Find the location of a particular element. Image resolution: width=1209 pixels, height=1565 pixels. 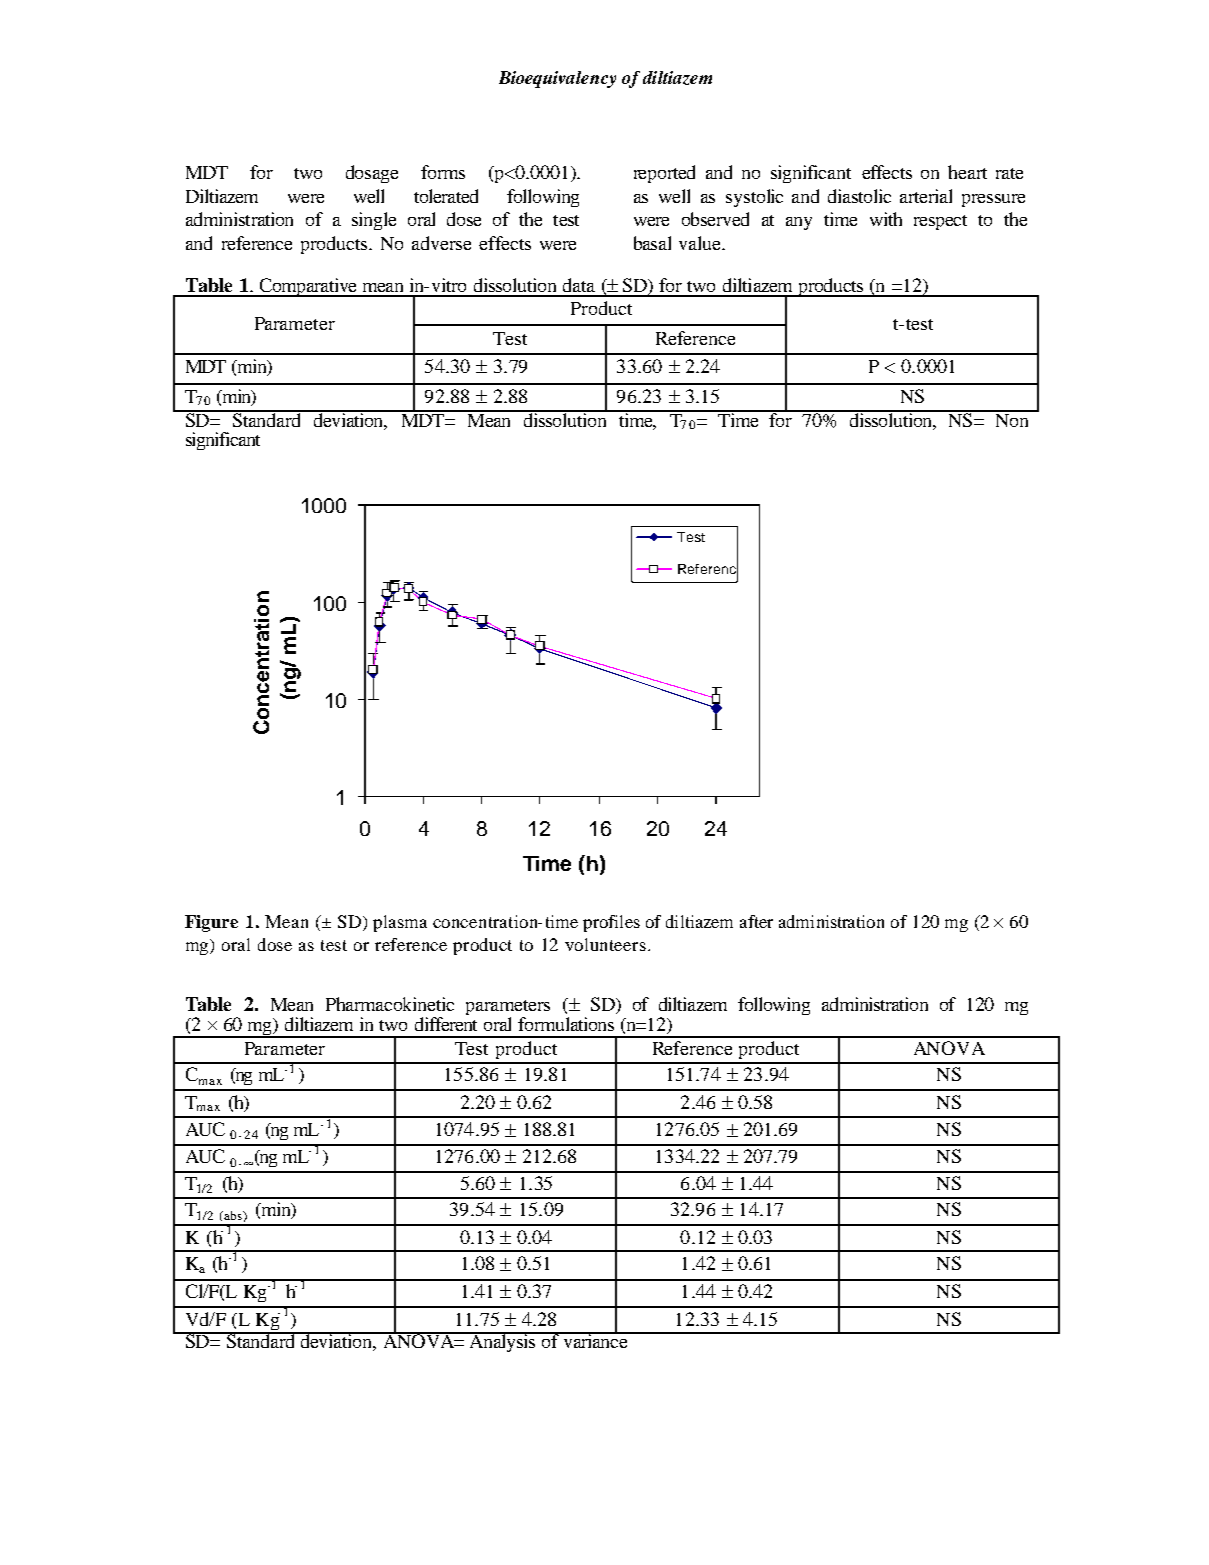

abs is located at coordinates (233, 1215).
